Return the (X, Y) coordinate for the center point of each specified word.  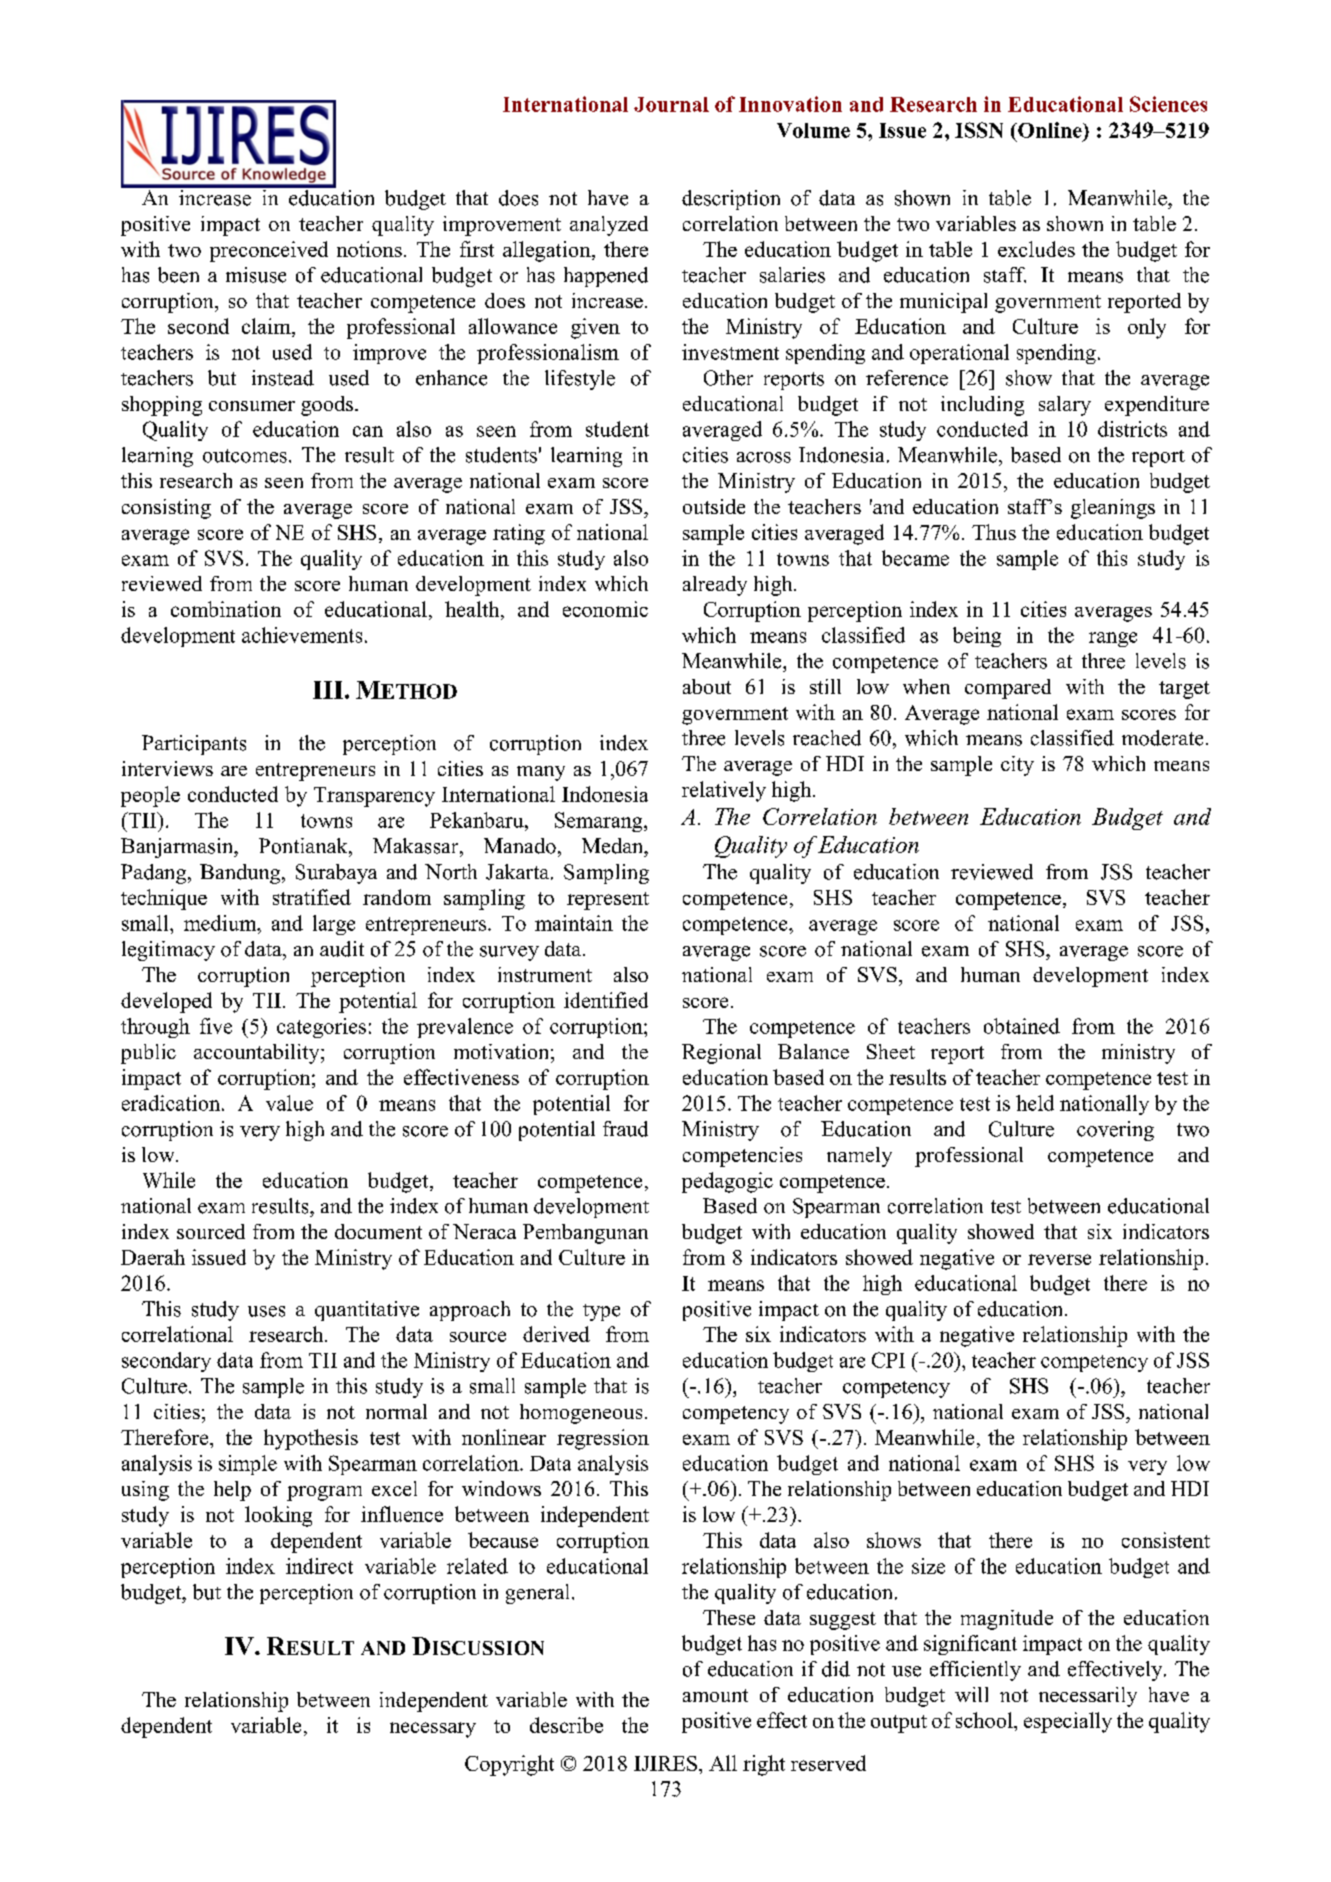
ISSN (979, 130)
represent (608, 901)
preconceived (269, 251)
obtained (1022, 1026)
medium (221, 923)
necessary (433, 1730)
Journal (671, 104)
